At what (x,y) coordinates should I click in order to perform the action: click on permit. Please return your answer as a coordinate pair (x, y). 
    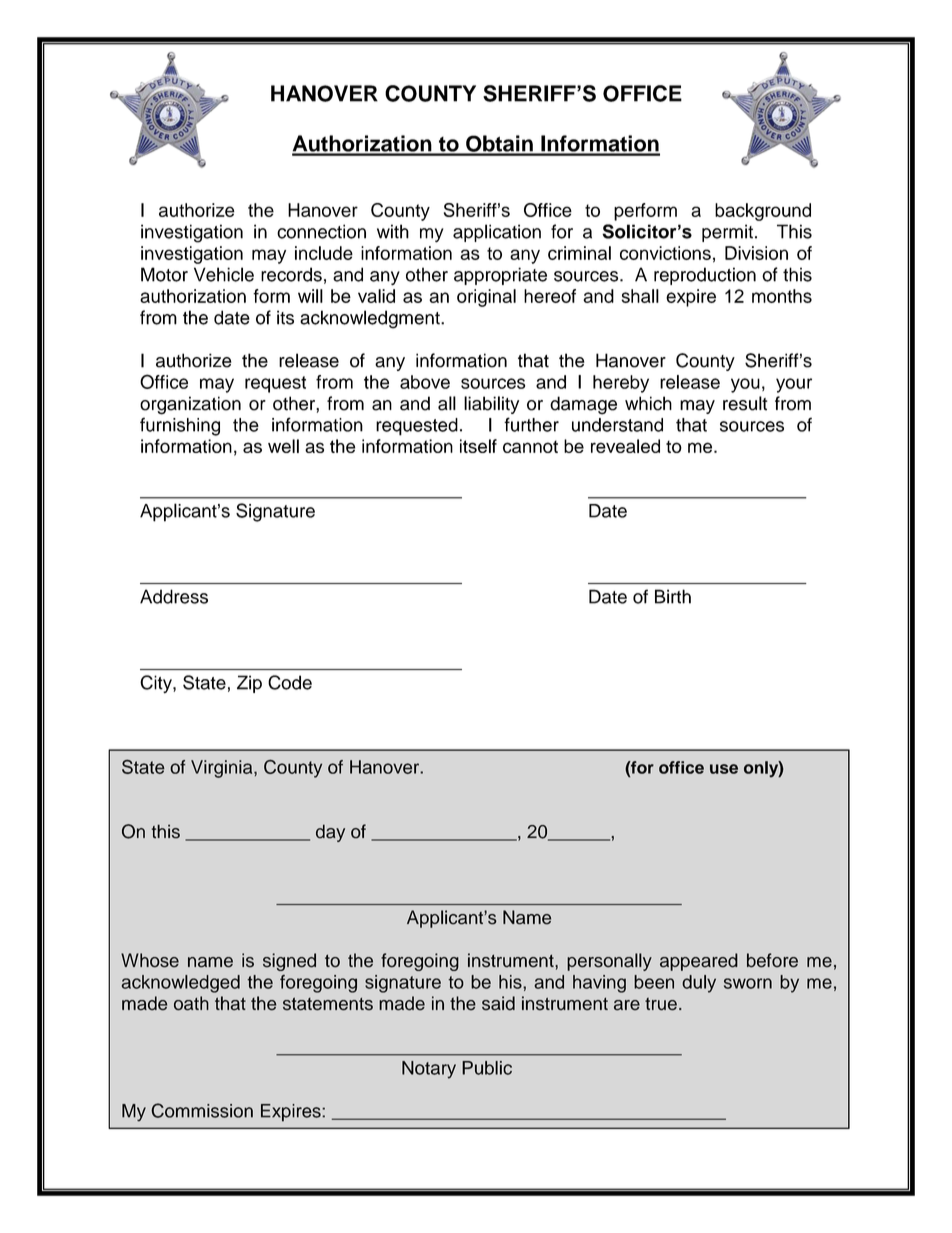
    Looking at the image, I should click on (727, 233).
